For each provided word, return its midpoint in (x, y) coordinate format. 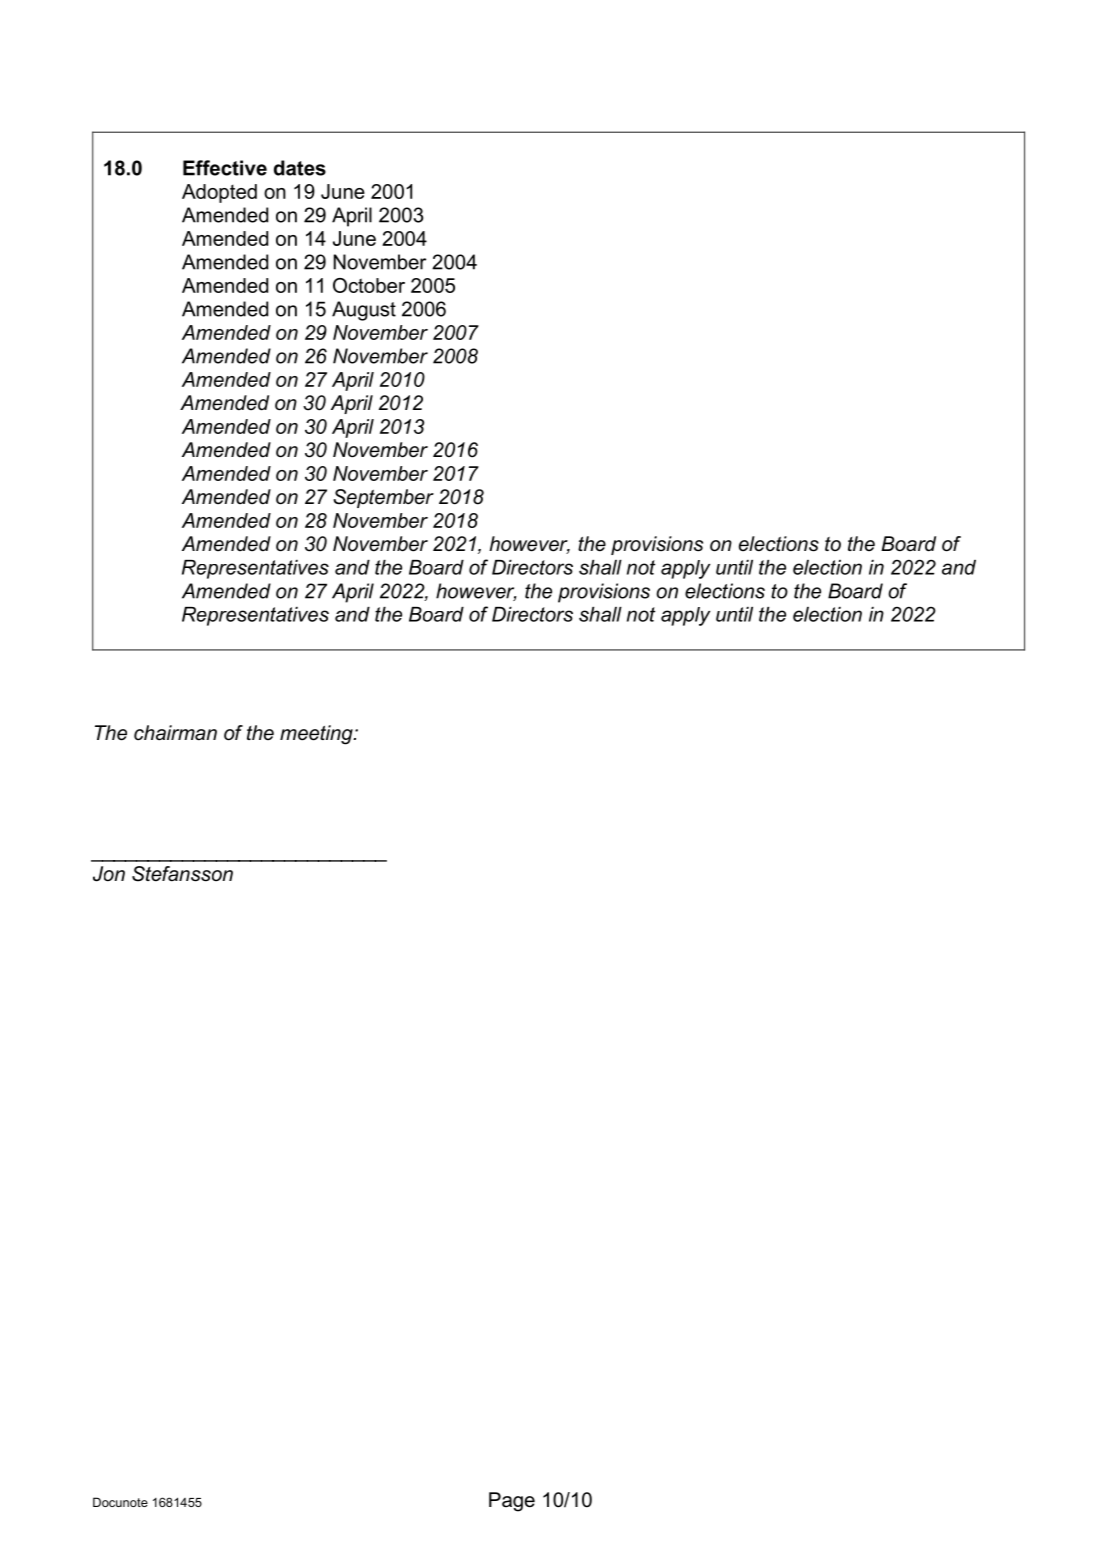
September (383, 498)
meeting (317, 735)
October (369, 285)
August (364, 311)
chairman (175, 733)
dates (300, 168)
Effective (225, 168)
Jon (109, 874)
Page (512, 1502)
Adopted (219, 193)
